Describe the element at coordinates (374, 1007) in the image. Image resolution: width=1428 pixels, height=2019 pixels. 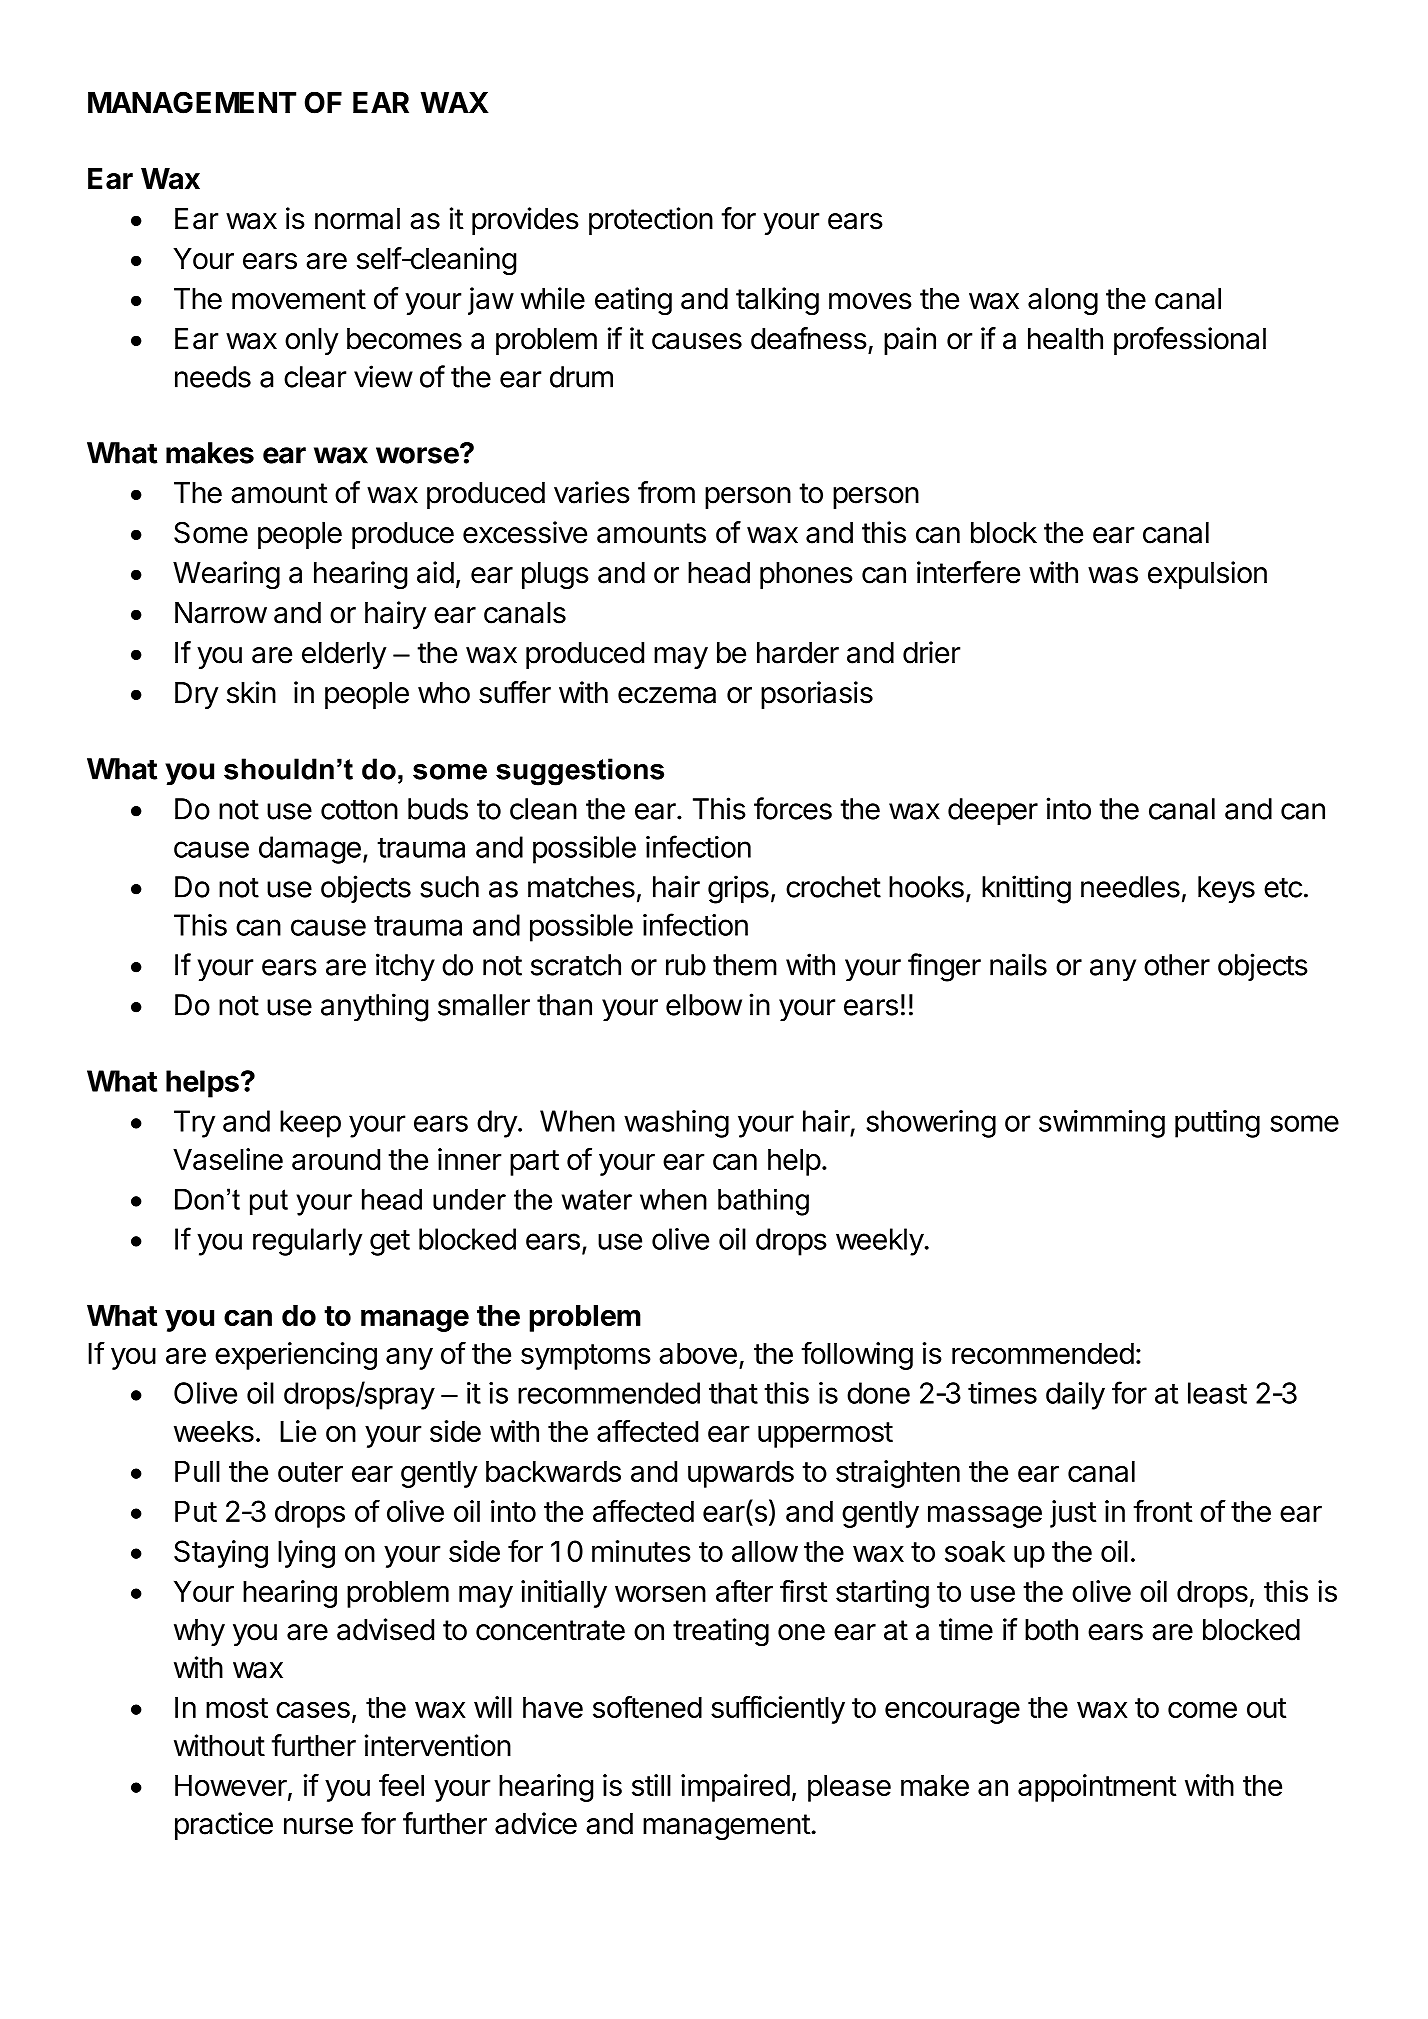
I see `anything` at that location.
